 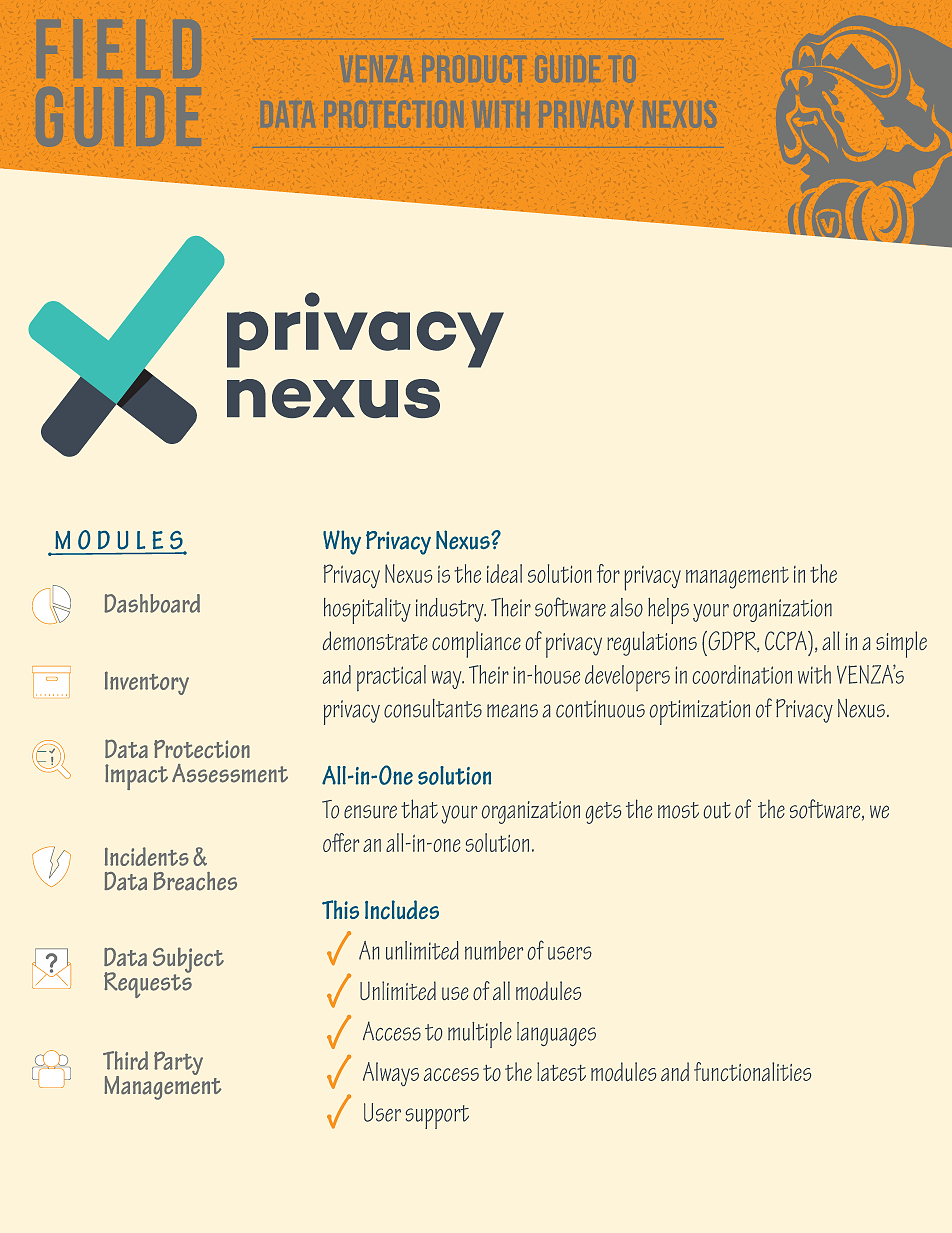 What do you see at coordinates (402, 910) in the screenshot?
I see `Includes` at bounding box center [402, 910].
